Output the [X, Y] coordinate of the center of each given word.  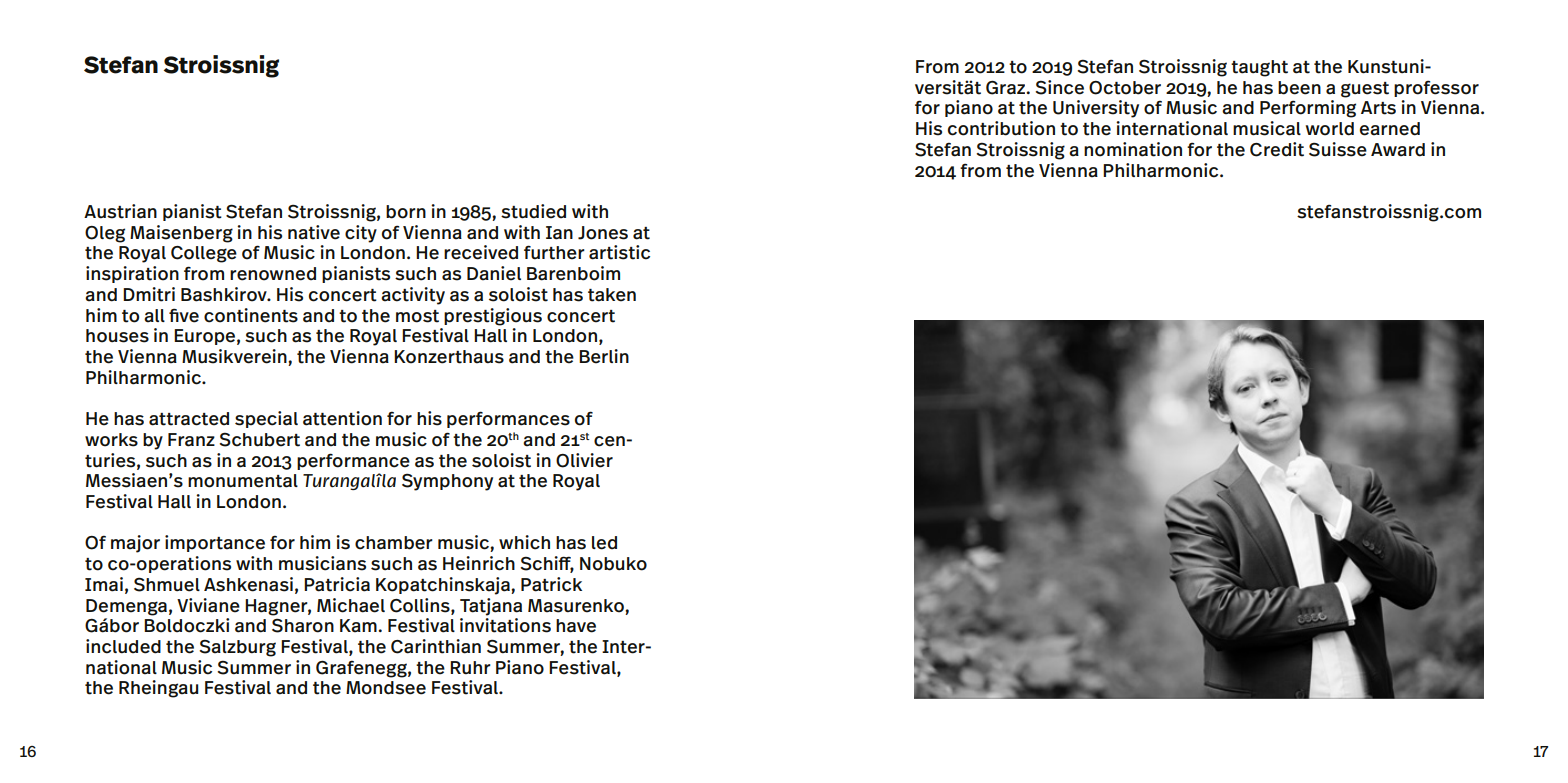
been [1299, 88]
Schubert [259, 439]
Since [1059, 87]
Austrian [120, 211]
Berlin [604, 356]
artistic [619, 252]
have [576, 626]
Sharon [303, 625]
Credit [1277, 149]
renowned [273, 274]
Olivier [584, 460]
